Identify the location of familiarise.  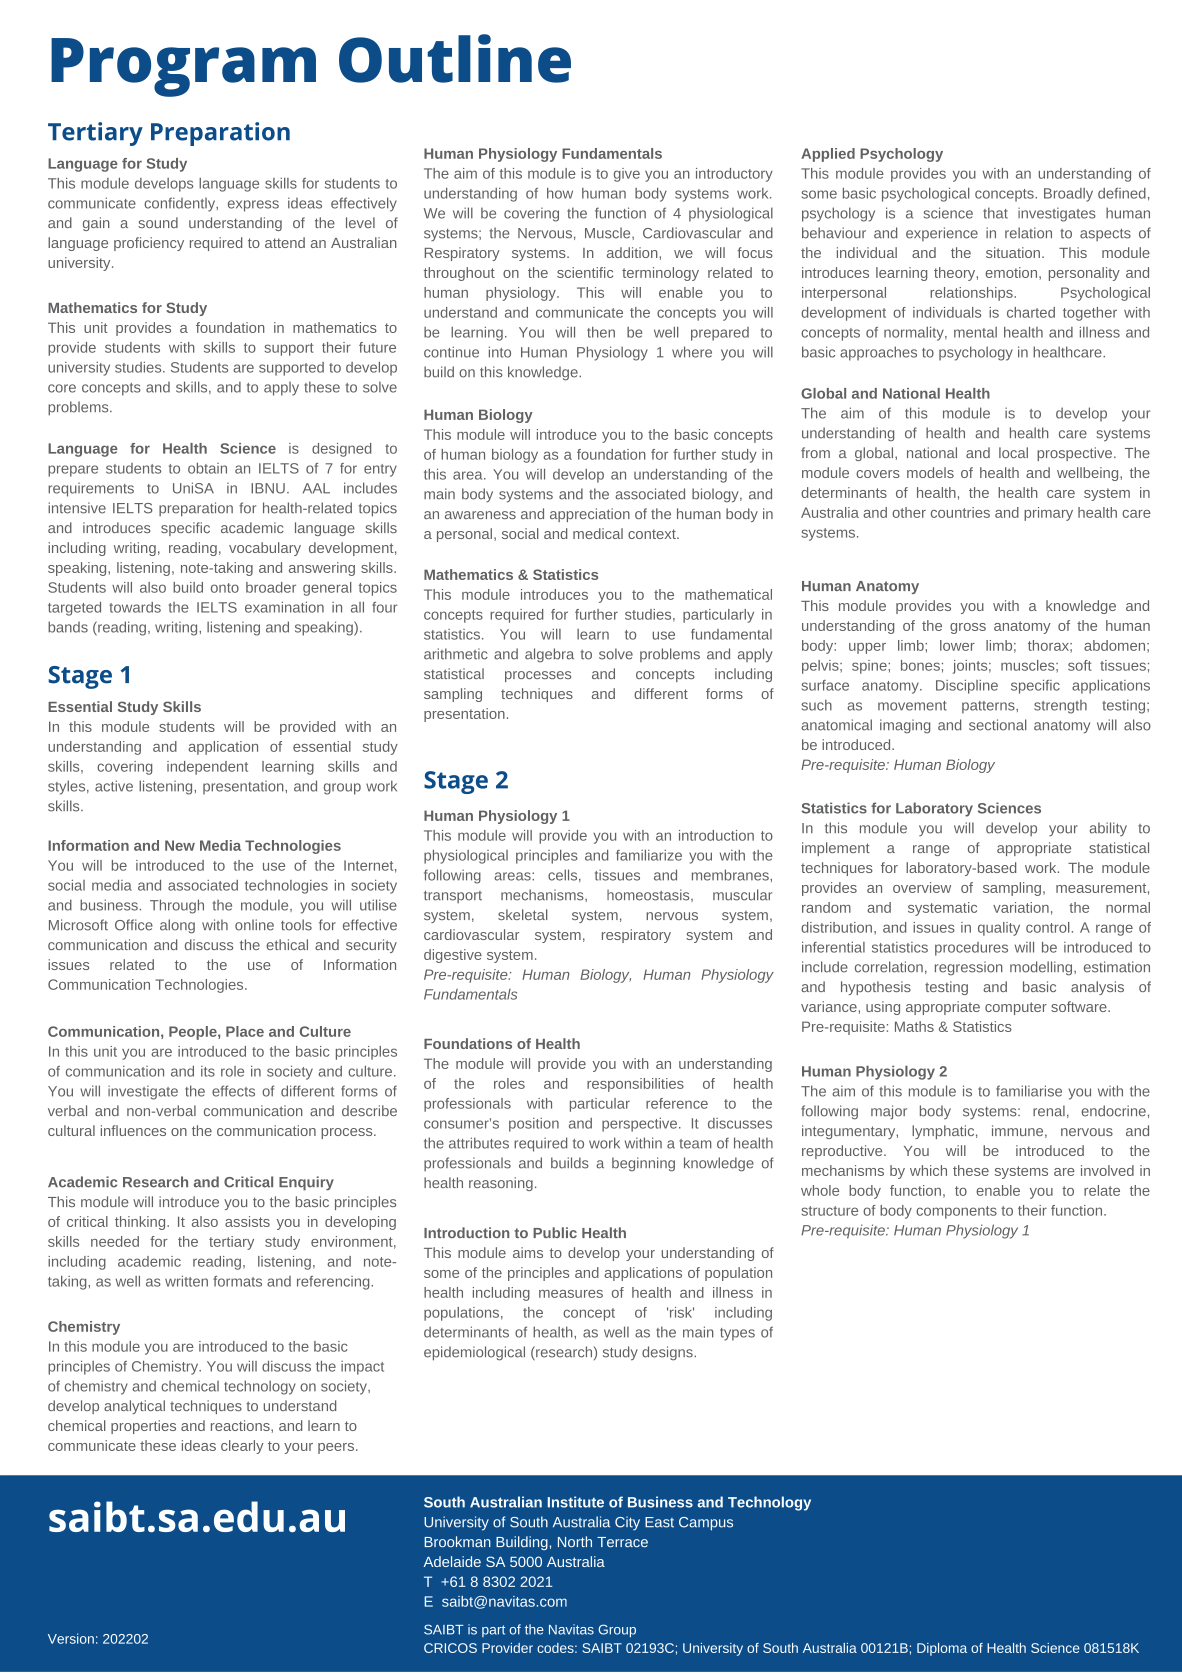
(1029, 1091).
